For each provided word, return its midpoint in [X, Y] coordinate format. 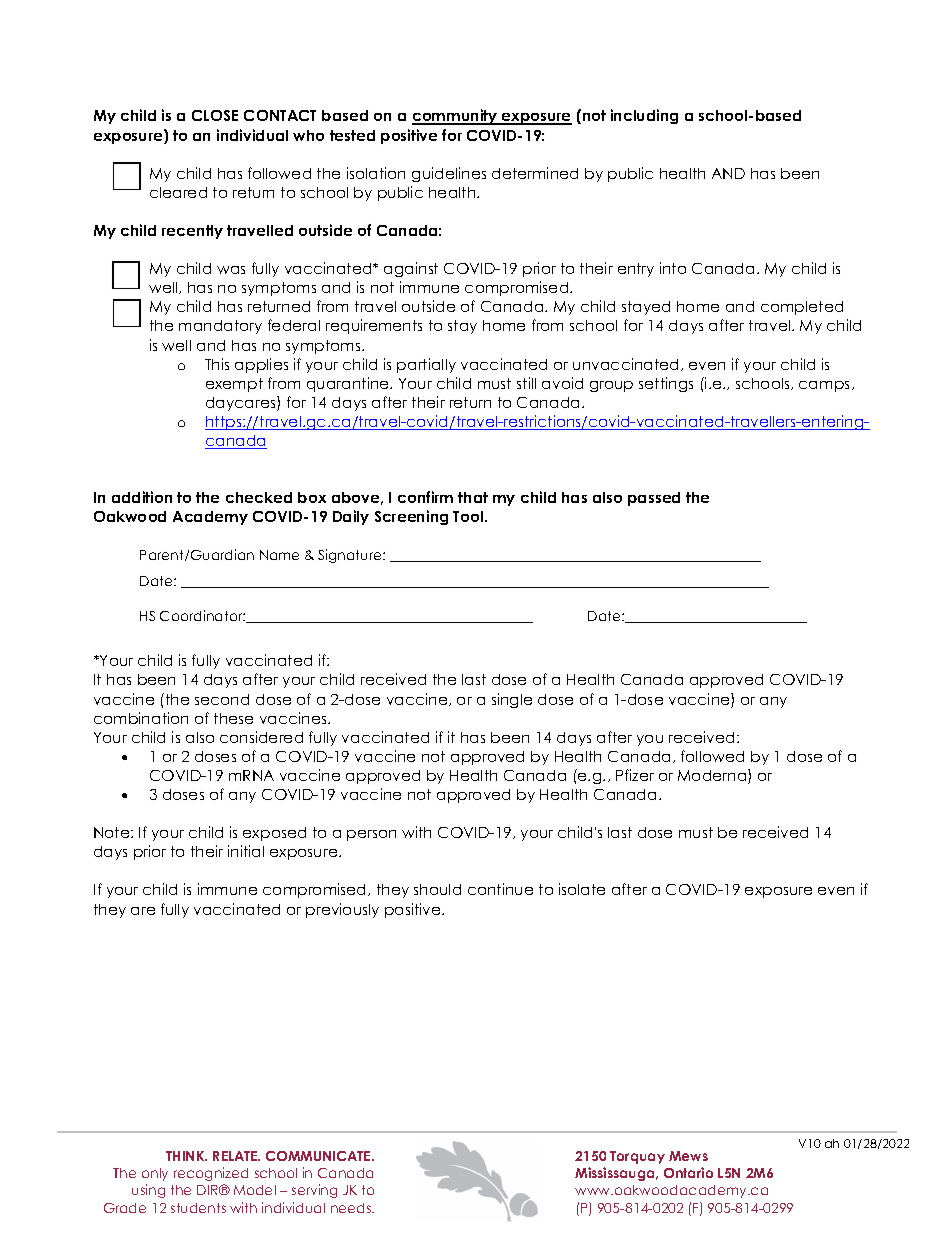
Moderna [713, 776]
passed [654, 499]
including [644, 116]
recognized [211, 1174]
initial [246, 851]
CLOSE [215, 115]
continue [500, 889]
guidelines [449, 174]
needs [352, 1208]
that [473, 497]
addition [142, 497]
